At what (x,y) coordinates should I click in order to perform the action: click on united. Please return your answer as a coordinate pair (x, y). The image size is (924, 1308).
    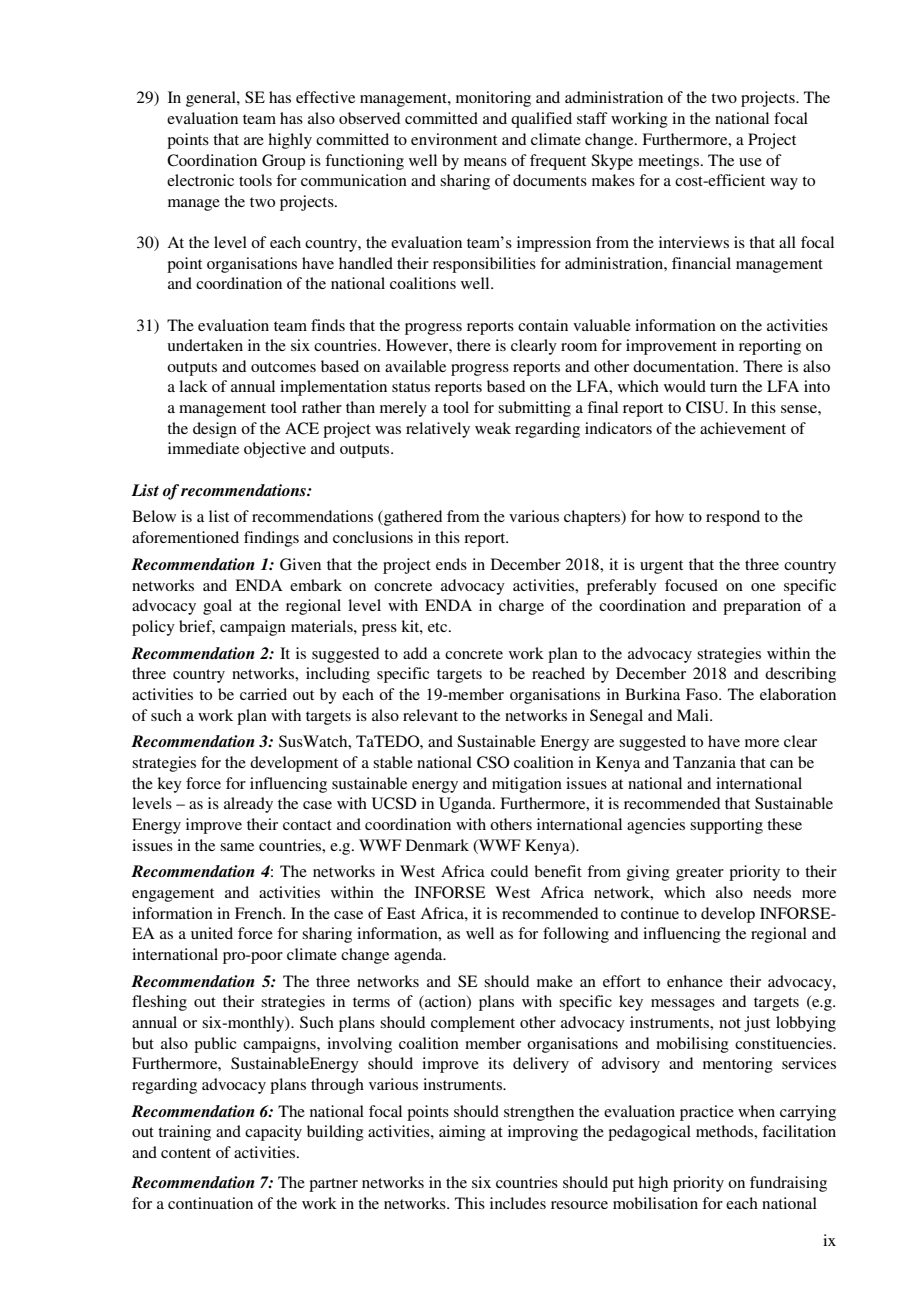
    Looking at the image, I should click on (212, 933).
